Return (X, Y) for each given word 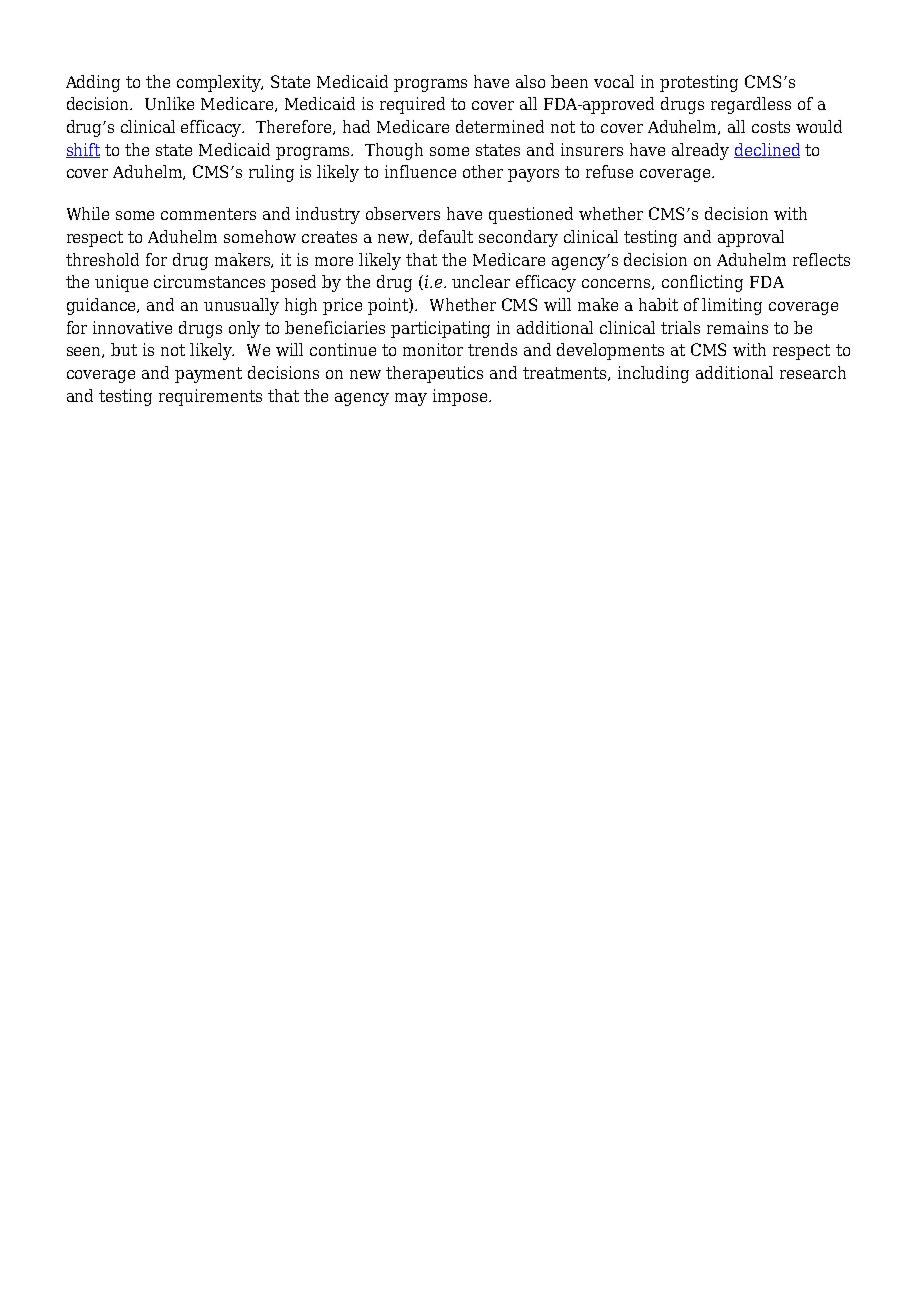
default (446, 236)
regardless (751, 105)
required (412, 105)
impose (461, 397)
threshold (102, 259)
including (653, 374)
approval (751, 238)
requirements (210, 397)
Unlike (169, 103)
